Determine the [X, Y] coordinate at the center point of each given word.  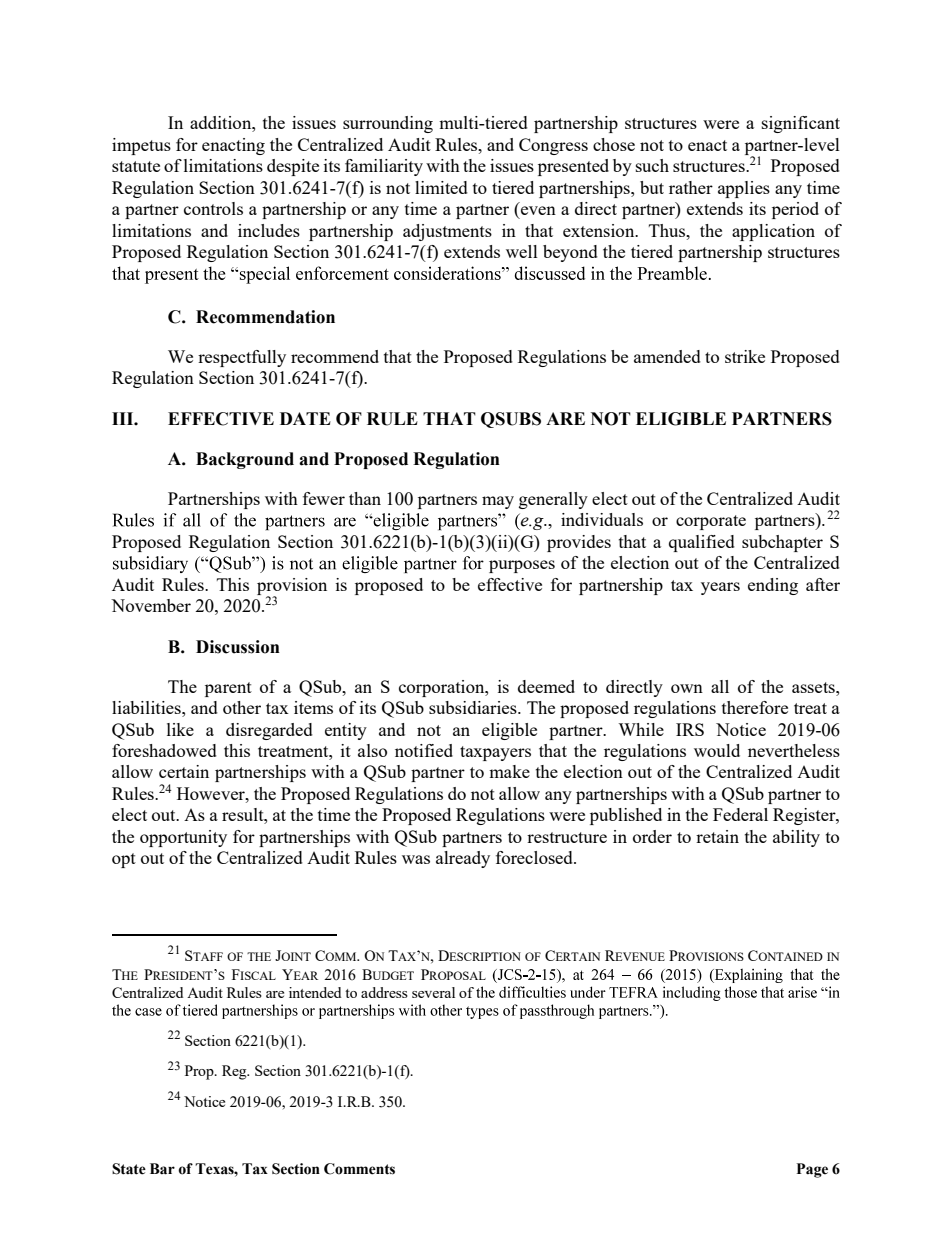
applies [744, 189]
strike [745, 356]
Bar [162, 1169]
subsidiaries [474, 707]
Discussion [238, 647]
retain [717, 836]
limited [441, 187]
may [498, 502]
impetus [141, 146]
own [687, 688]
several [433, 992]
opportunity [183, 838]
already [463, 859]
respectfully [242, 358]
